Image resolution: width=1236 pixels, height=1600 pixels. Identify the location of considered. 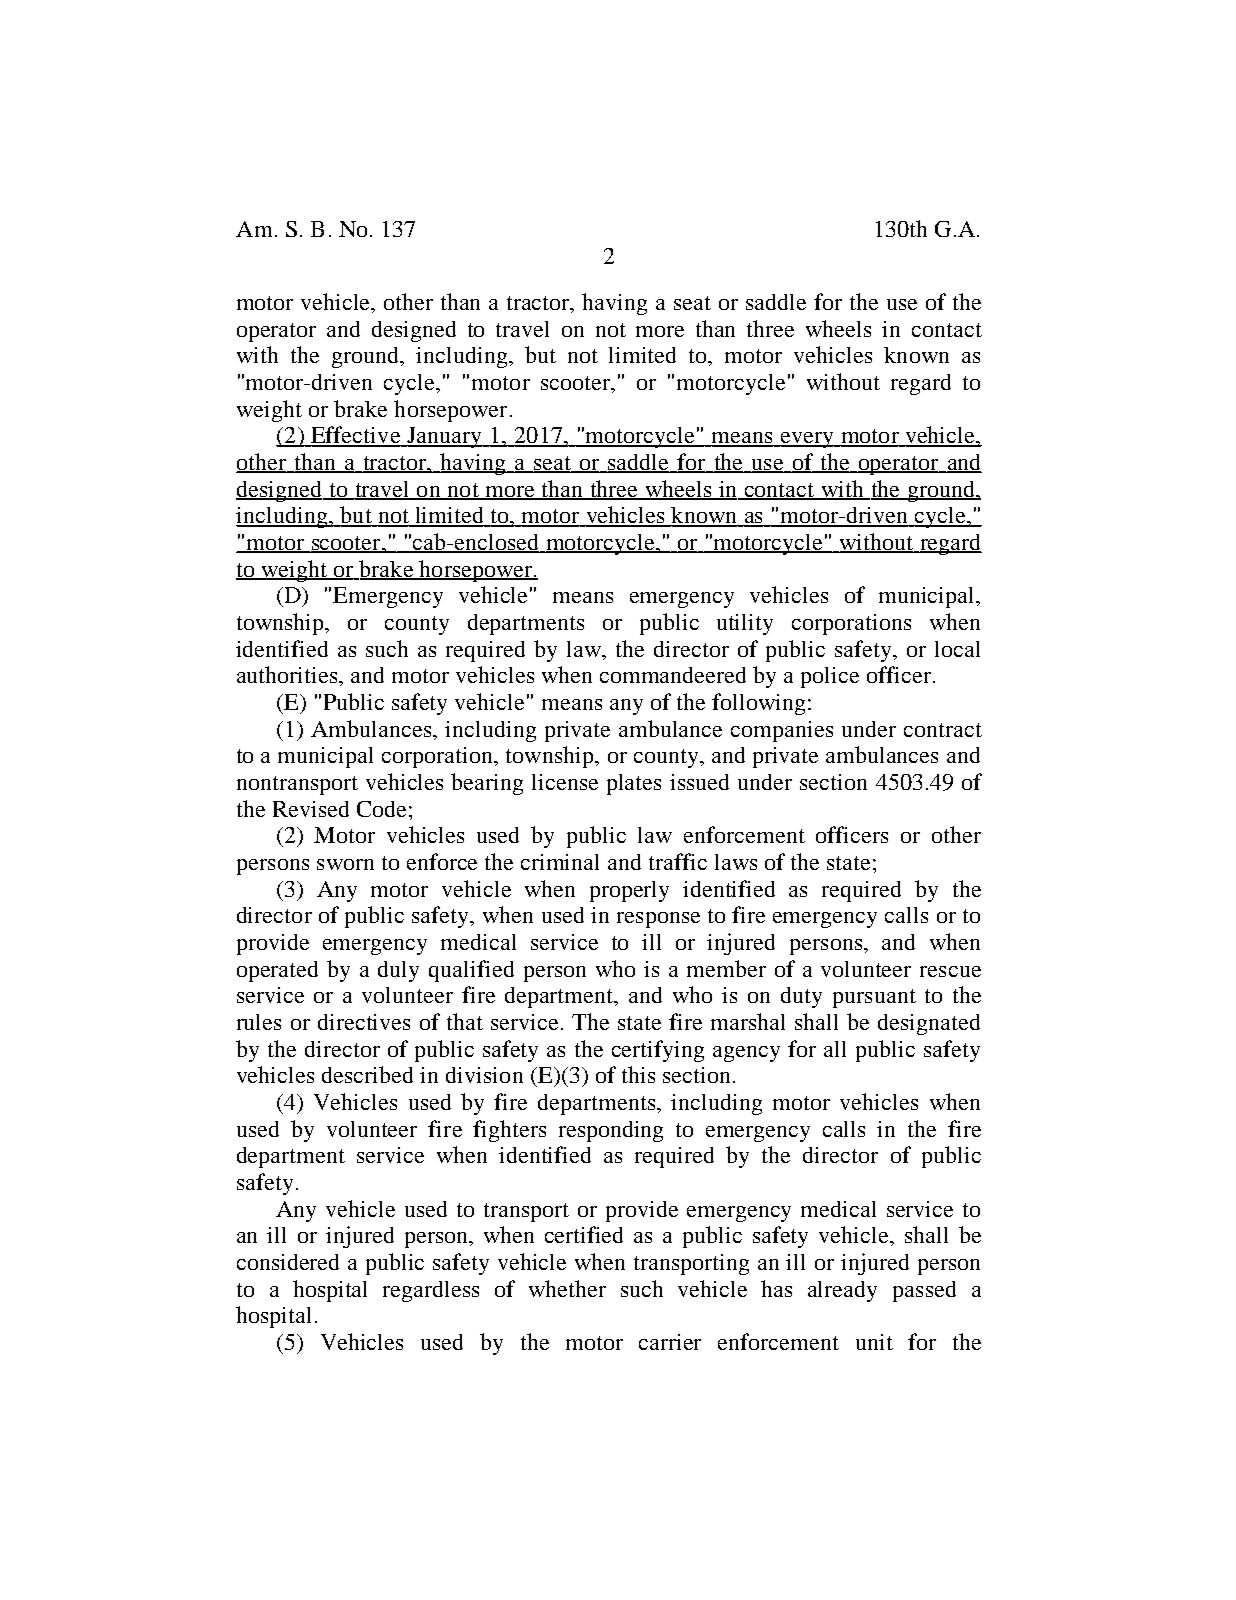
(288, 1262).
